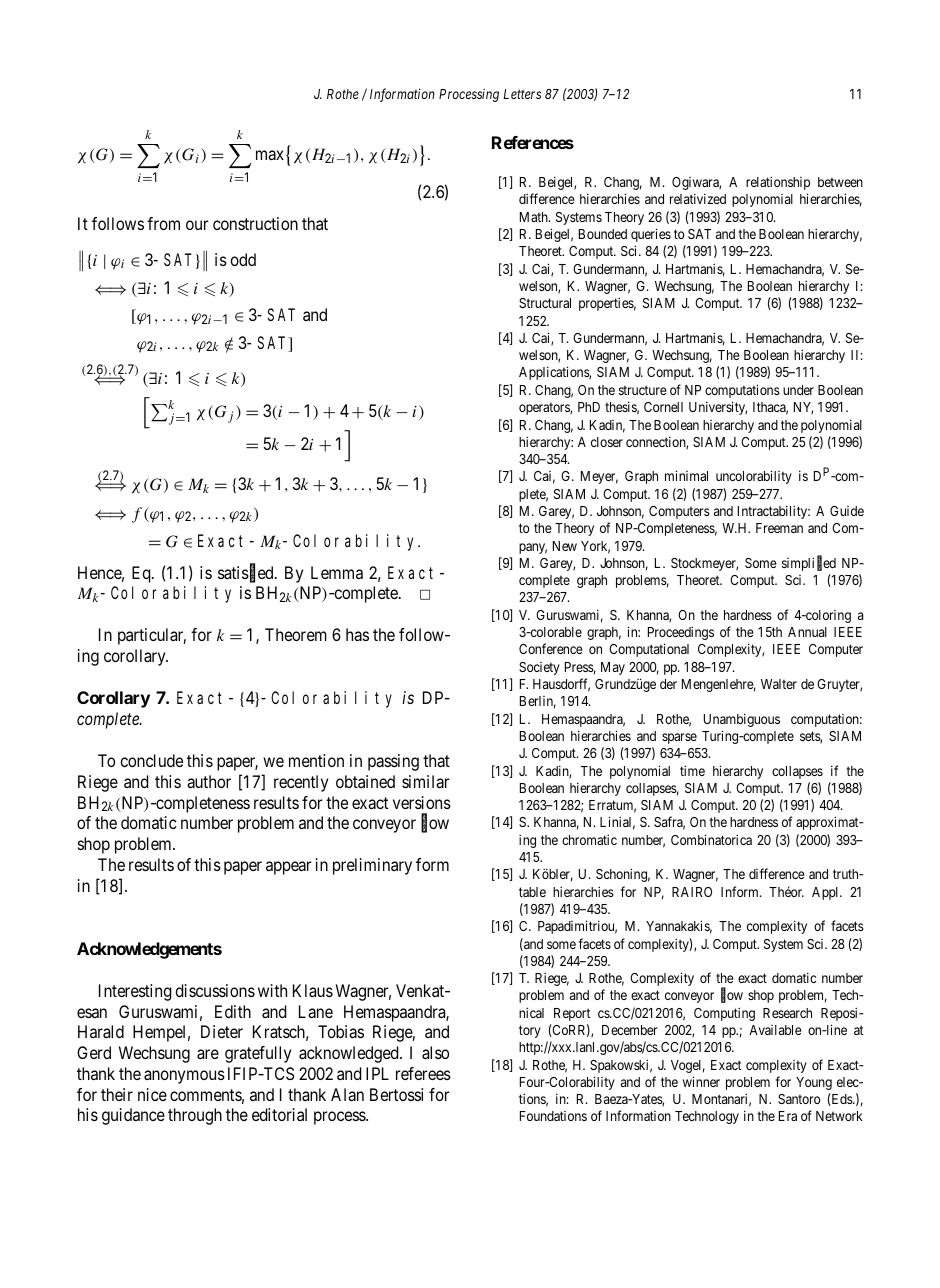  What do you see at coordinates (522, 94) in the screenshot?
I see `Letters` at bounding box center [522, 94].
